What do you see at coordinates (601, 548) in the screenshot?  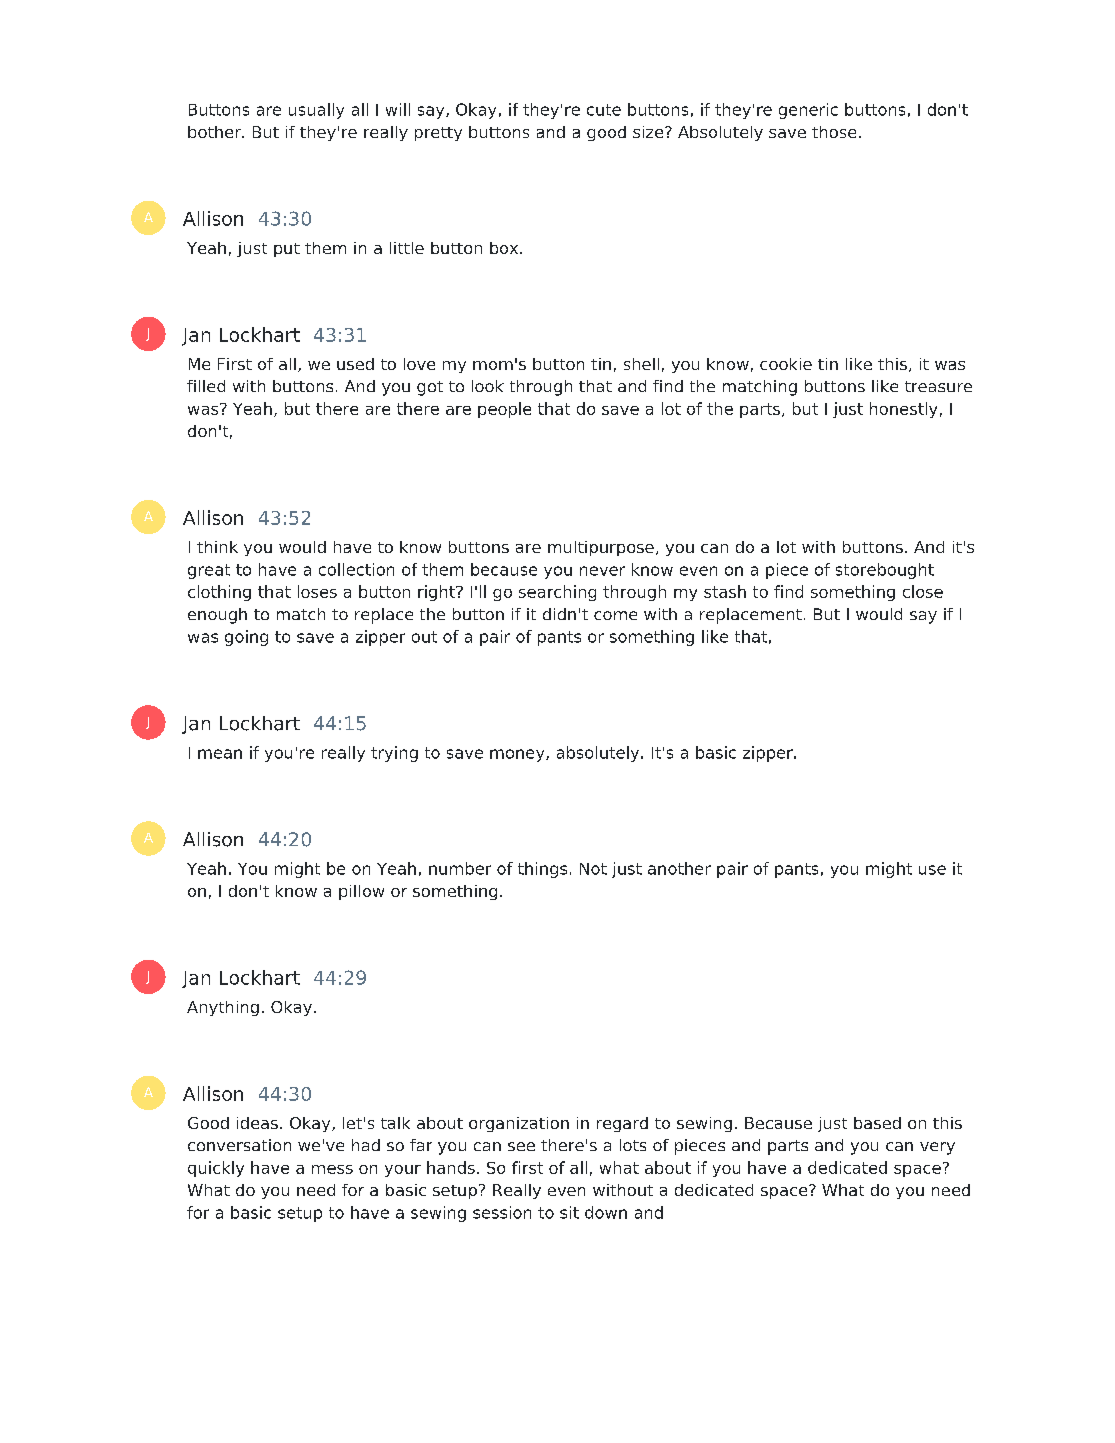 I see `multipurpose` at bounding box center [601, 548].
